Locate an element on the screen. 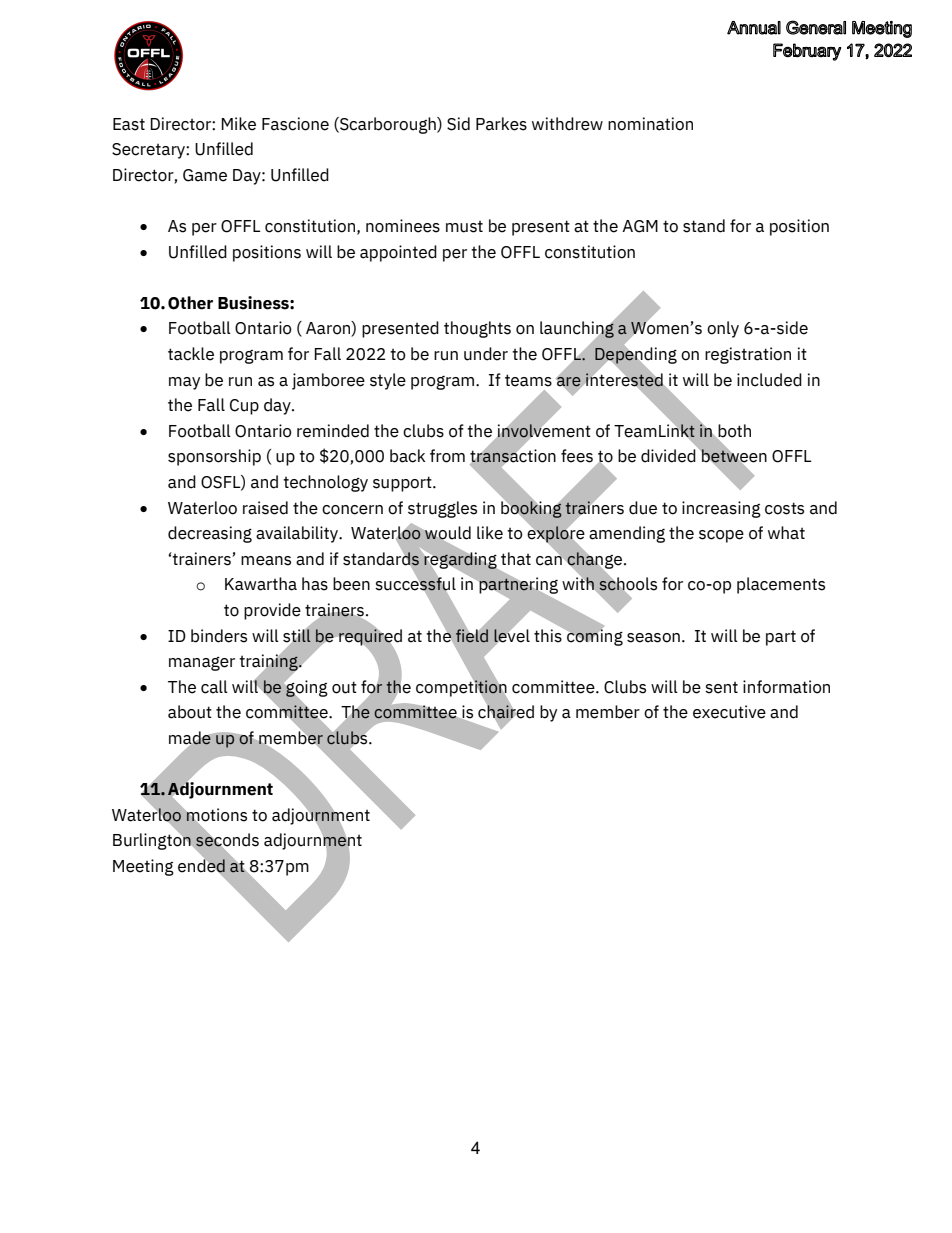 The height and width of the screenshot is (1233, 952). season is located at coordinates (653, 638).
